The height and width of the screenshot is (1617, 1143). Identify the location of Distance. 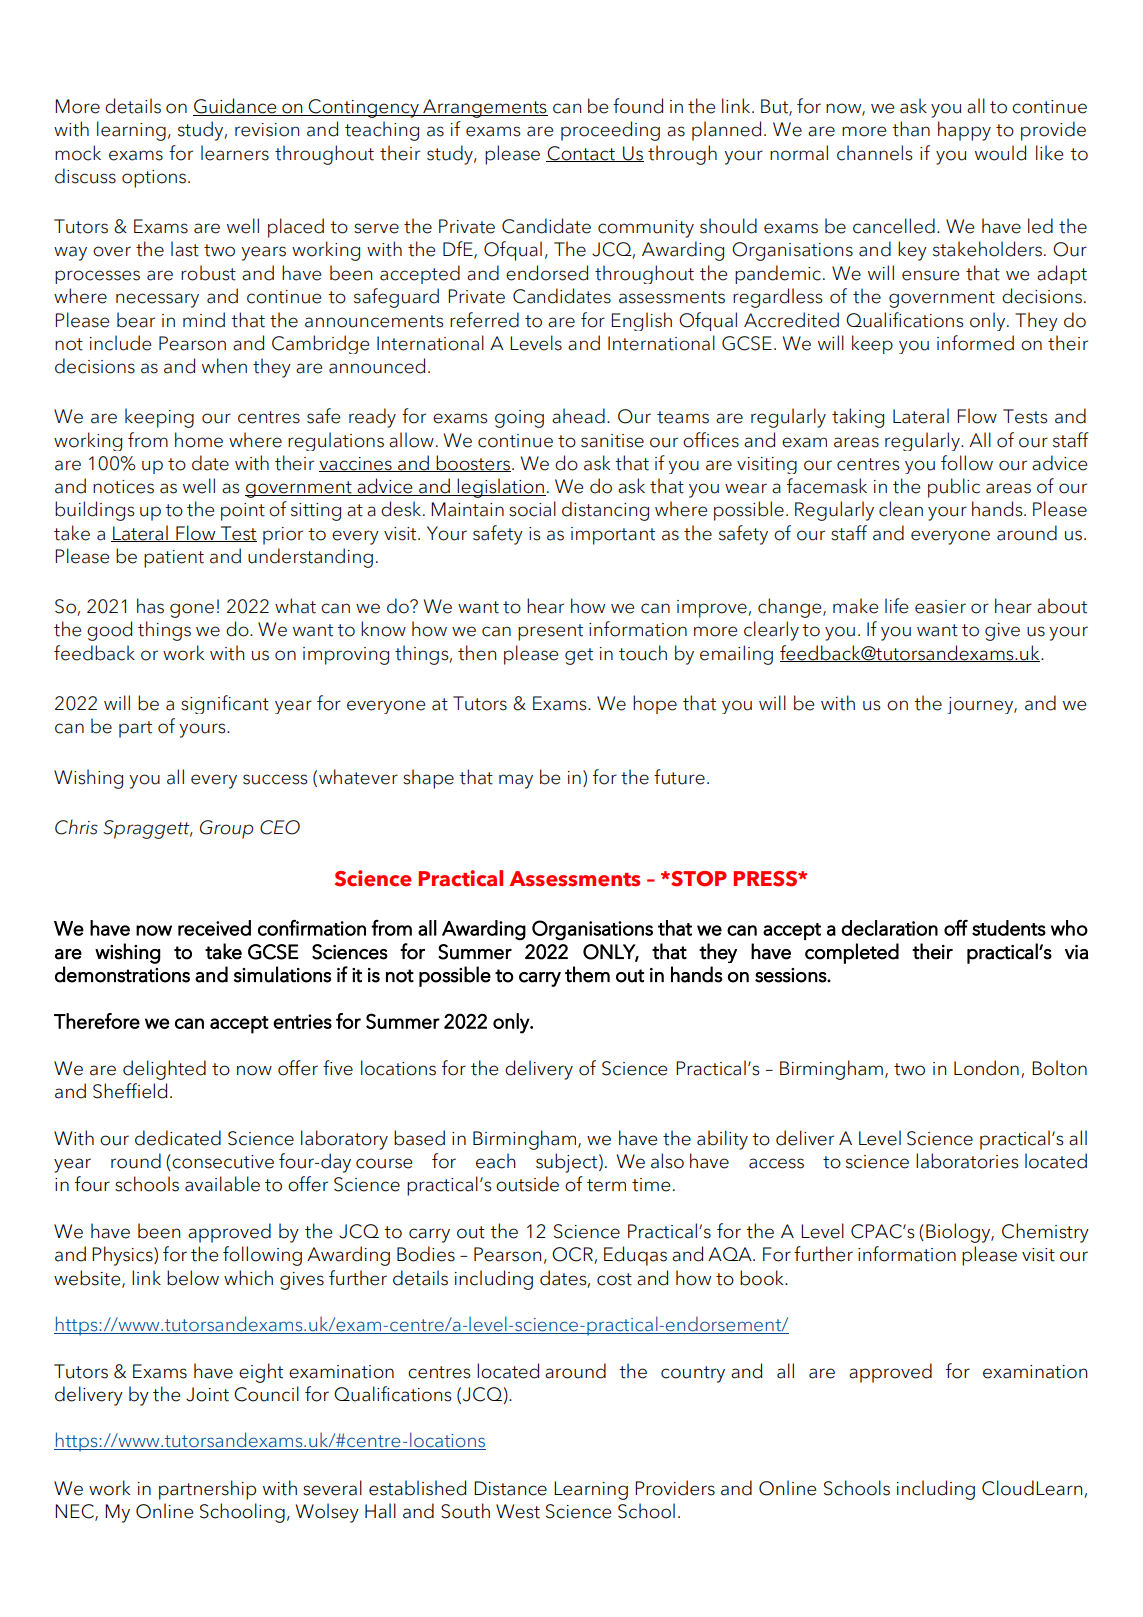
(510, 1488).
